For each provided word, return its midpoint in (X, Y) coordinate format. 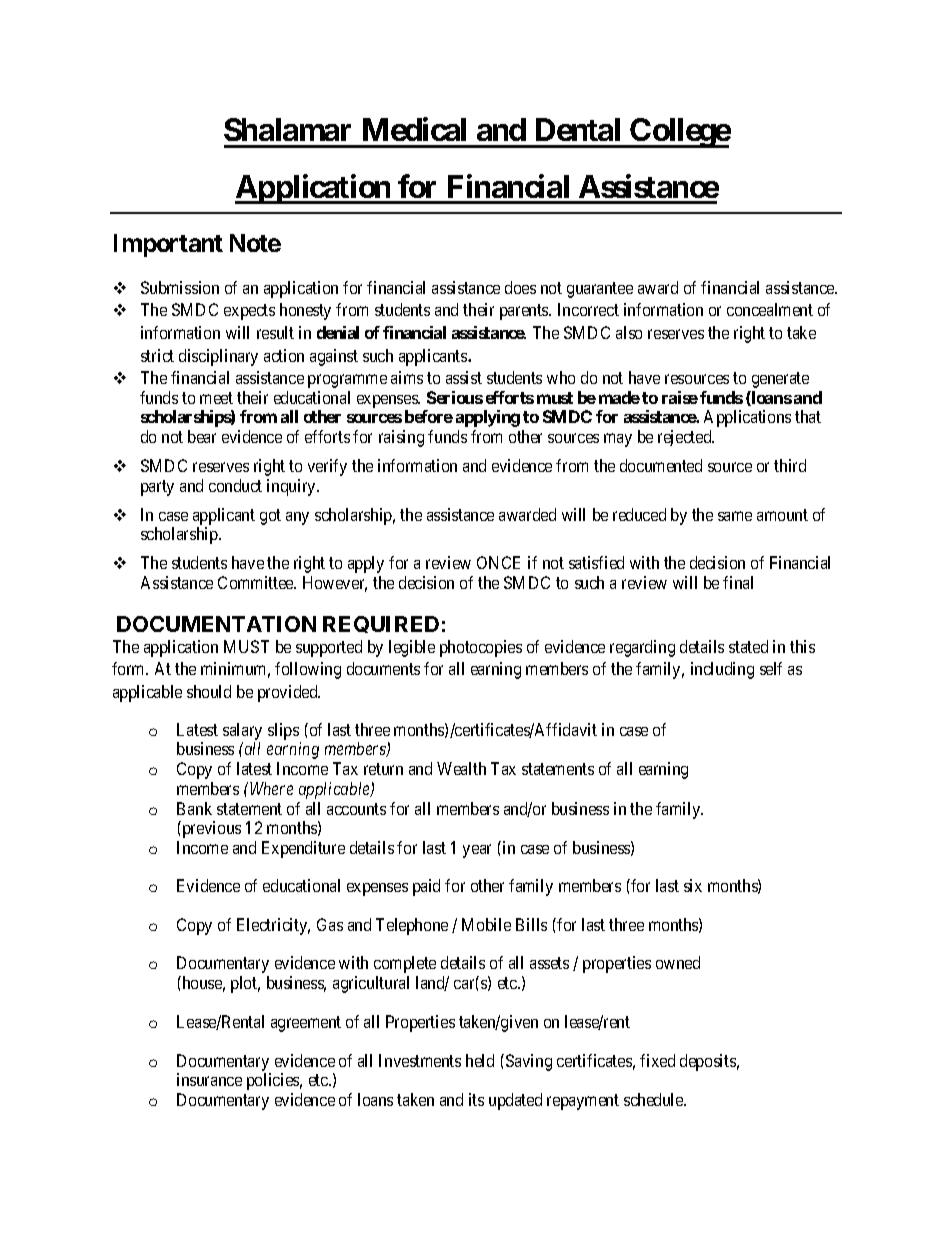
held (480, 1060)
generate (780, 380)
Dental (578, 129)
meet (216, 398)
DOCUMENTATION (216, 624)
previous (210, 829)
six (693, 885)
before (429, 416)
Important (168, 245)
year (477, 851)
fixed (657, 1060)
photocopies (481, 648)
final (738, 582)
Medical (414, 129)
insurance (209, 1079)
